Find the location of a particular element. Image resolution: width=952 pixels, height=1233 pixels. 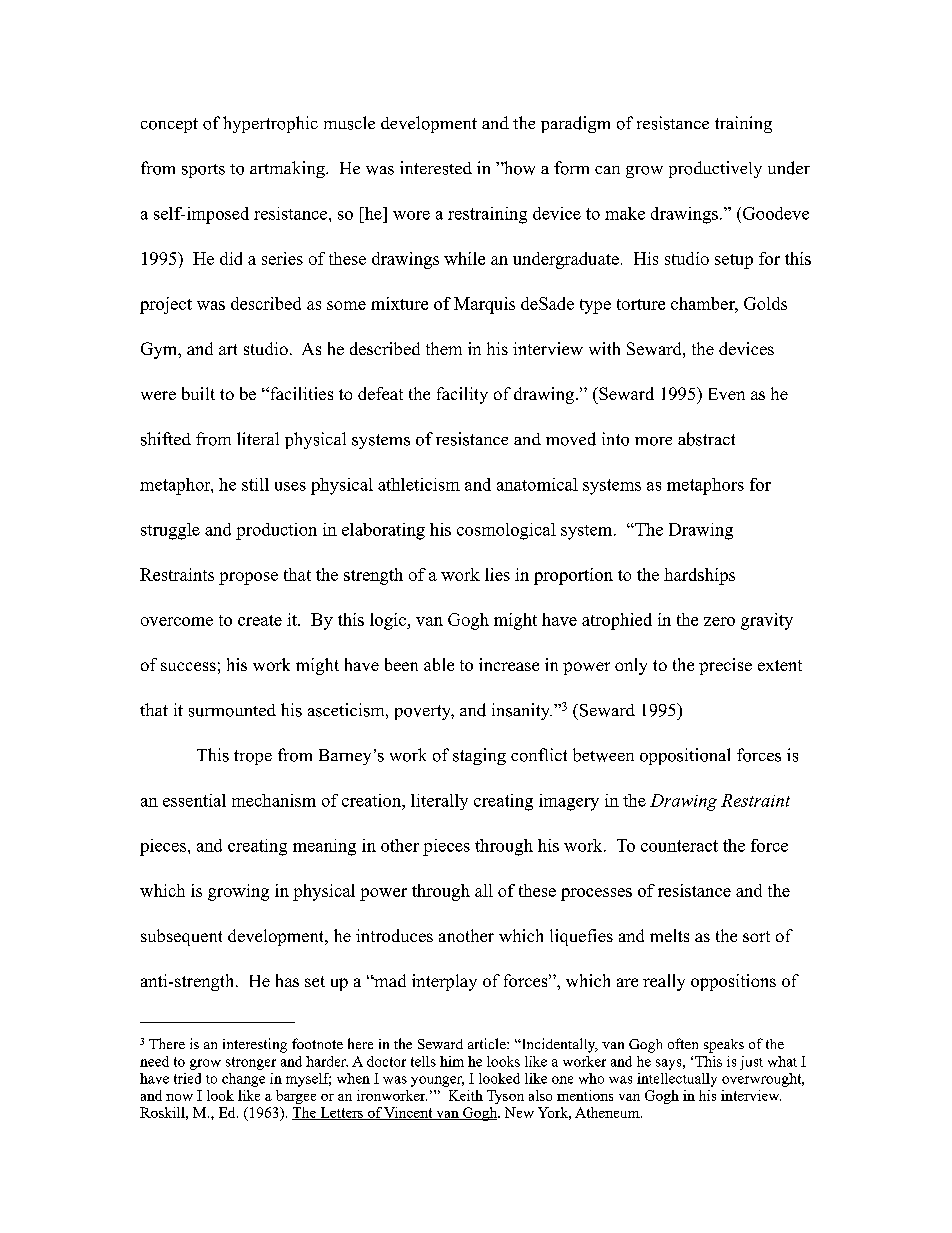

still is located at coordinates (255, 484).
